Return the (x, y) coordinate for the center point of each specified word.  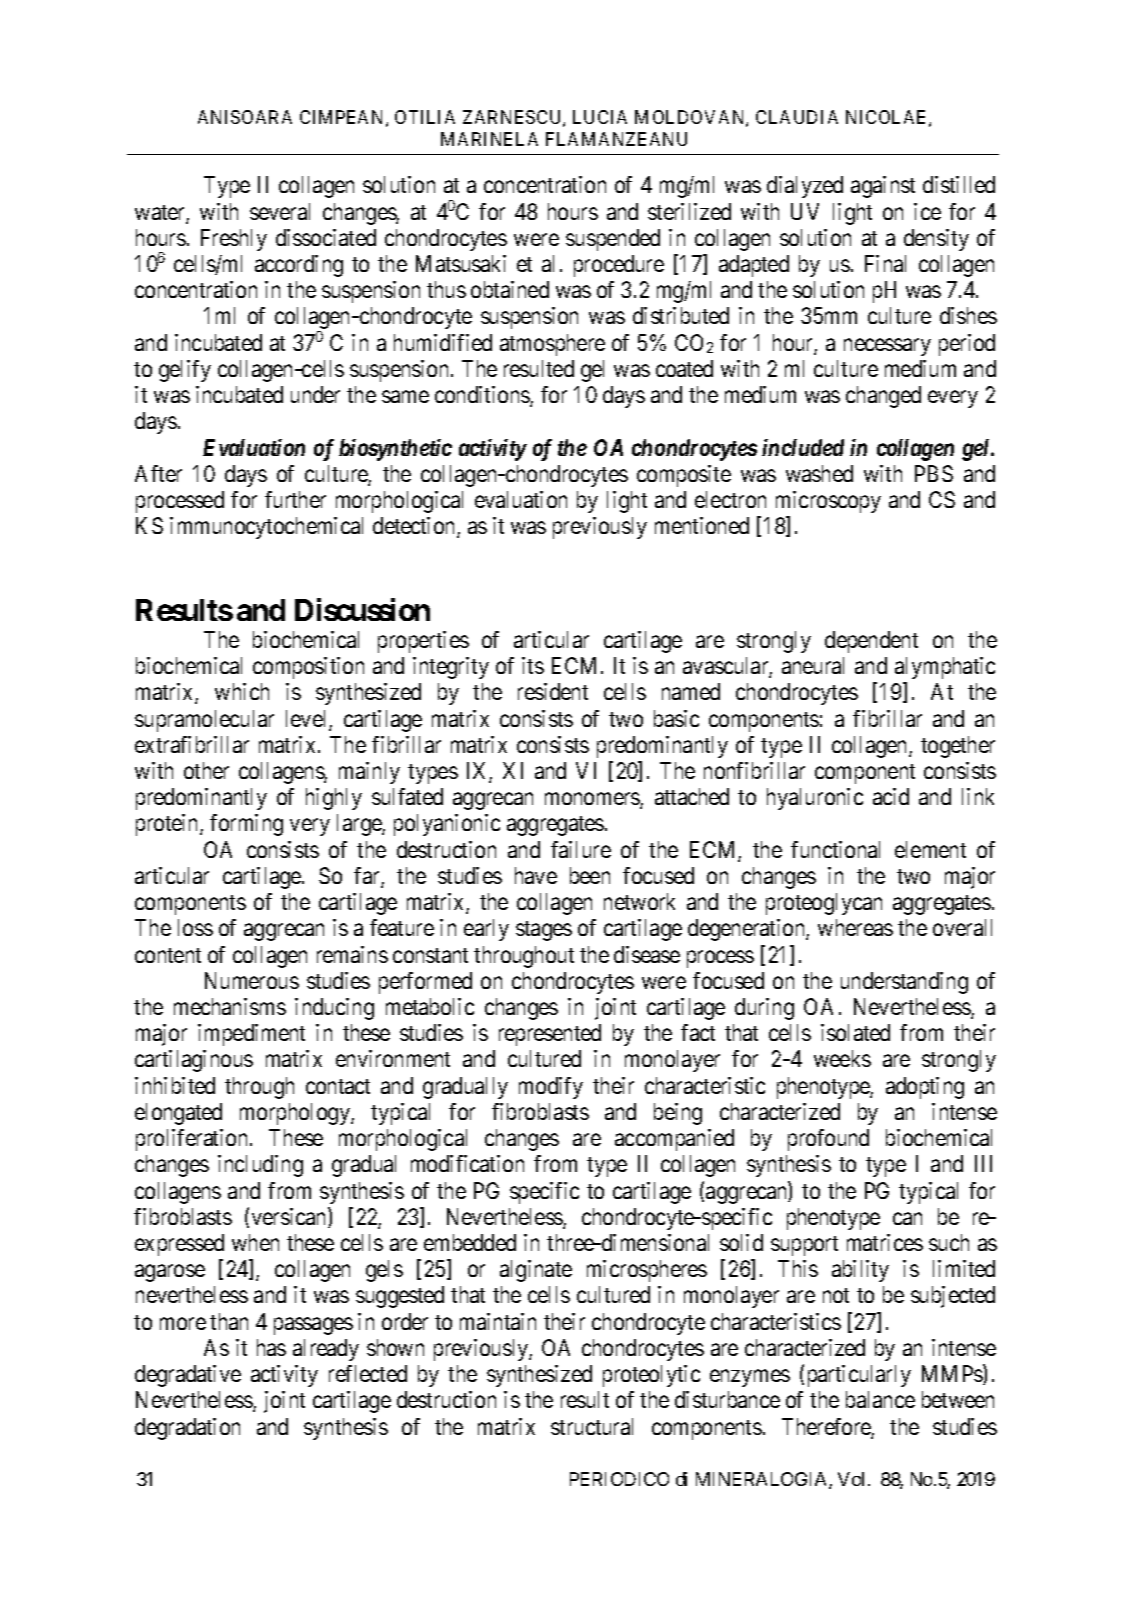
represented (550, 1035)
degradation (187, 1429)
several (280, 211)
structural (592, 1426)
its (533, 665)
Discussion (362, 609)
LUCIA (600, 117)
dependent (871, 642)
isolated (855, 1032)
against (883, 187)
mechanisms (230, 1006)
